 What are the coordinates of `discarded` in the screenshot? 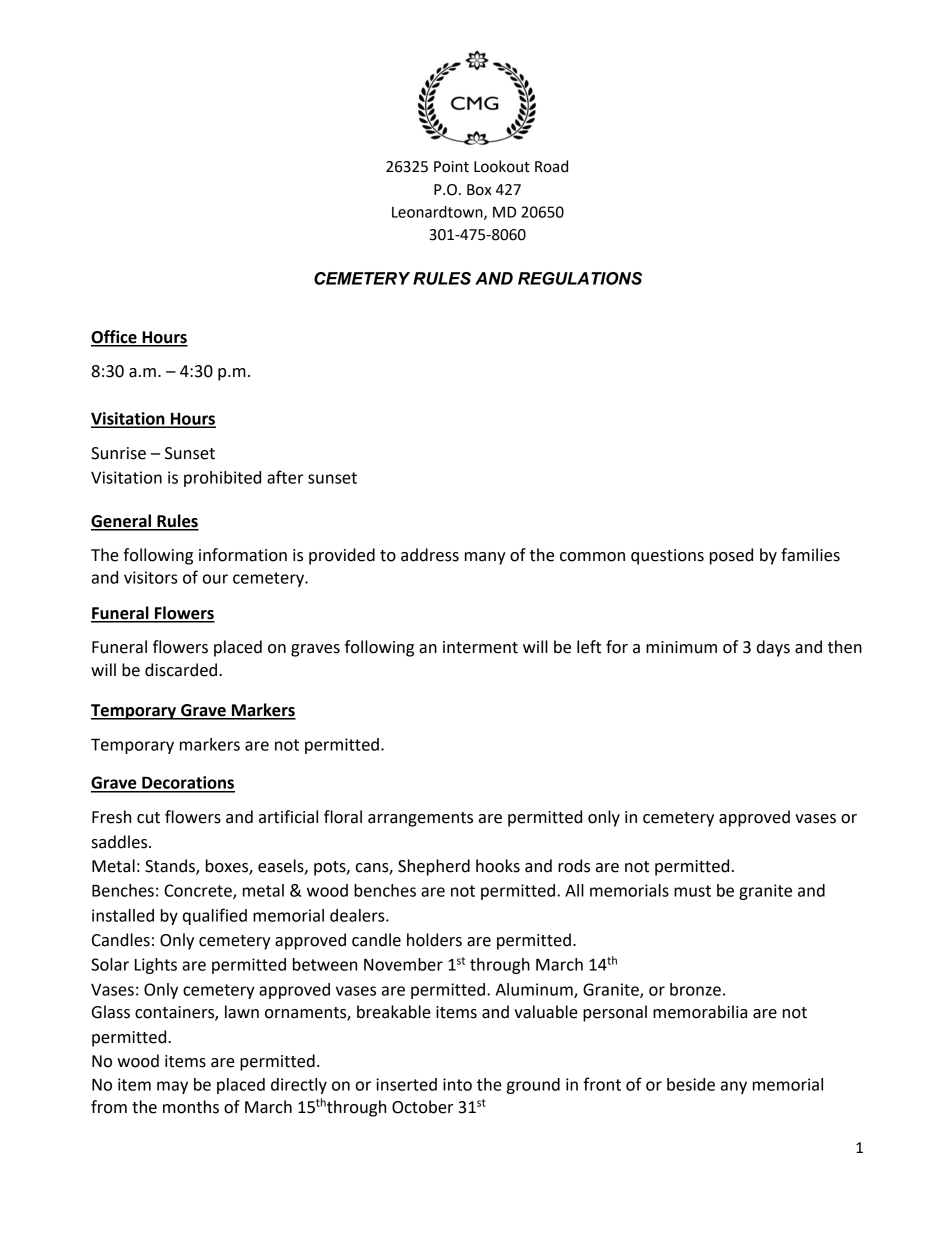 It's located at (182, 670).
